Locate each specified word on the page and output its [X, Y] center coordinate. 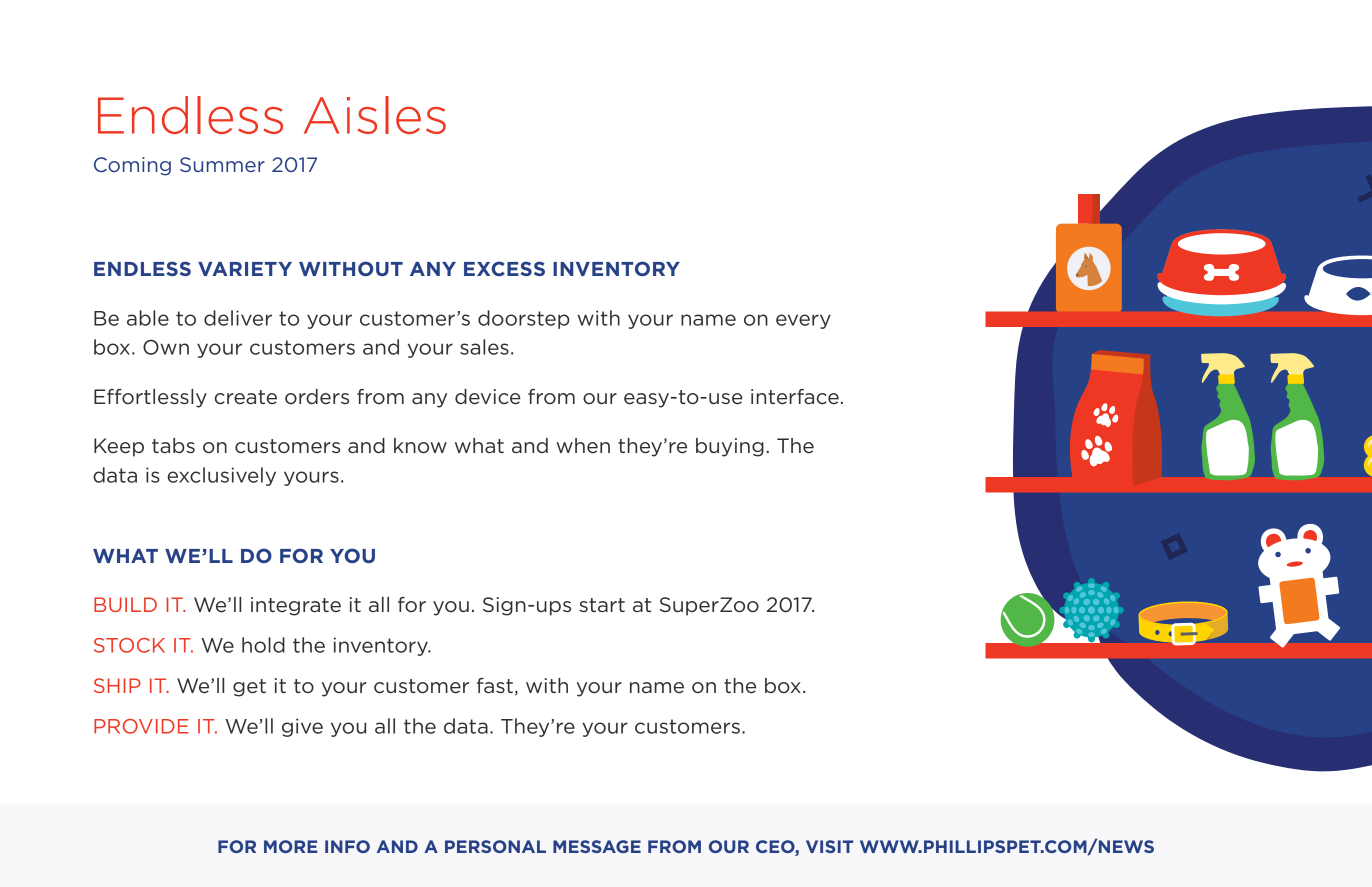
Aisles [375, 115]
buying [730, 447]
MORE [290, 846]
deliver [238, 318]
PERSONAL [495, 846]
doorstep [524, 319]
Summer [222, 164]
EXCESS [504, 268]
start [602, 605]
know [420, 446]
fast [495, 685]
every [803, 321]
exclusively [222, 476]
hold [263, 645]
